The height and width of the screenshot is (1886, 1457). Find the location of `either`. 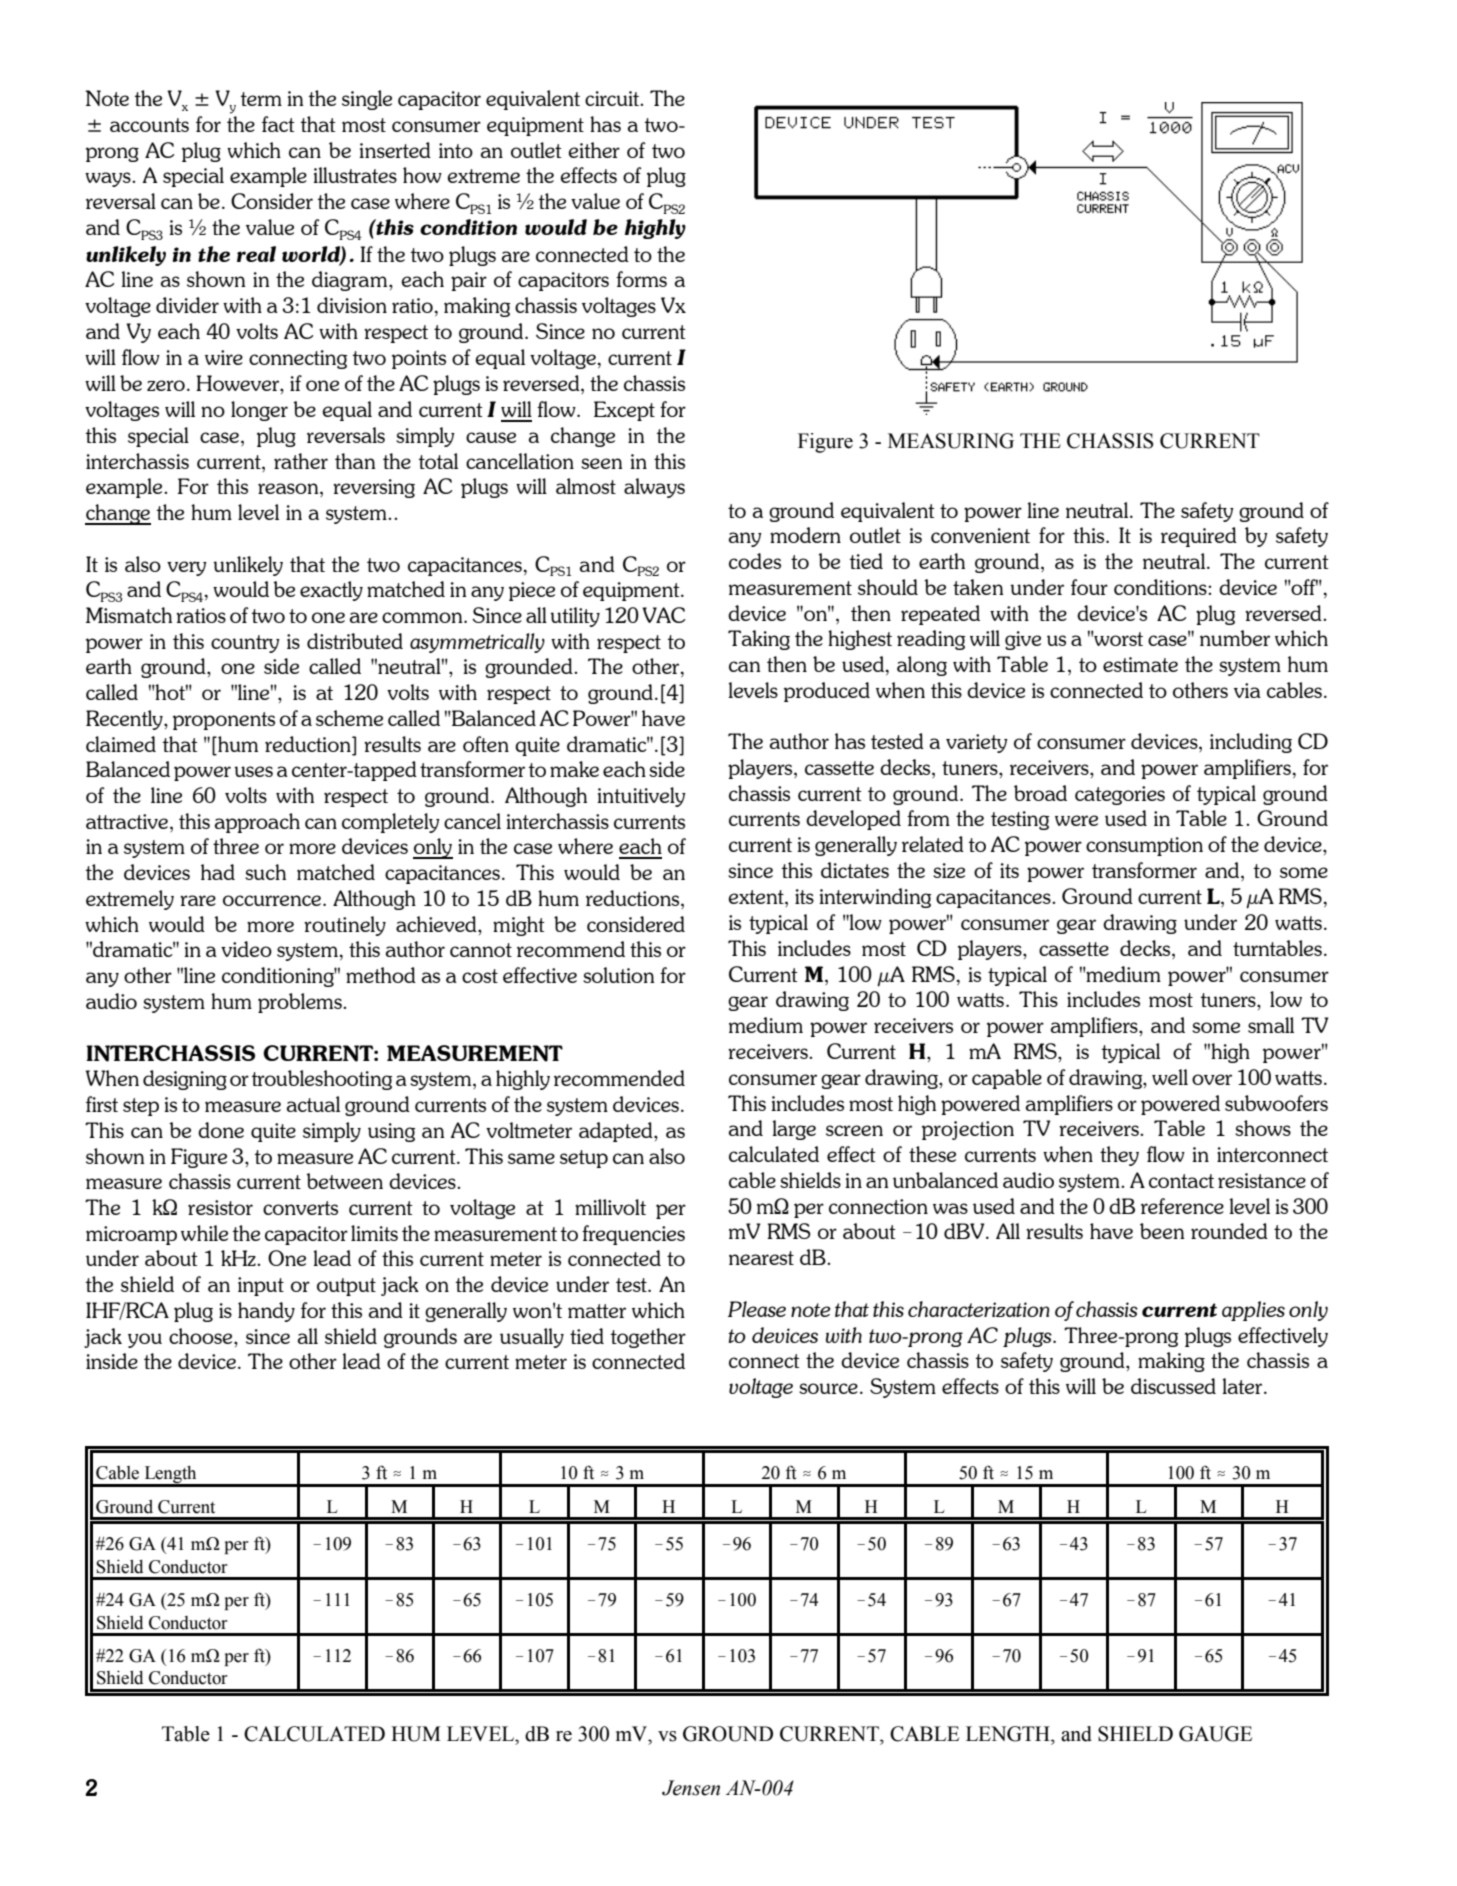

either is located at coordinates (594, 150).
